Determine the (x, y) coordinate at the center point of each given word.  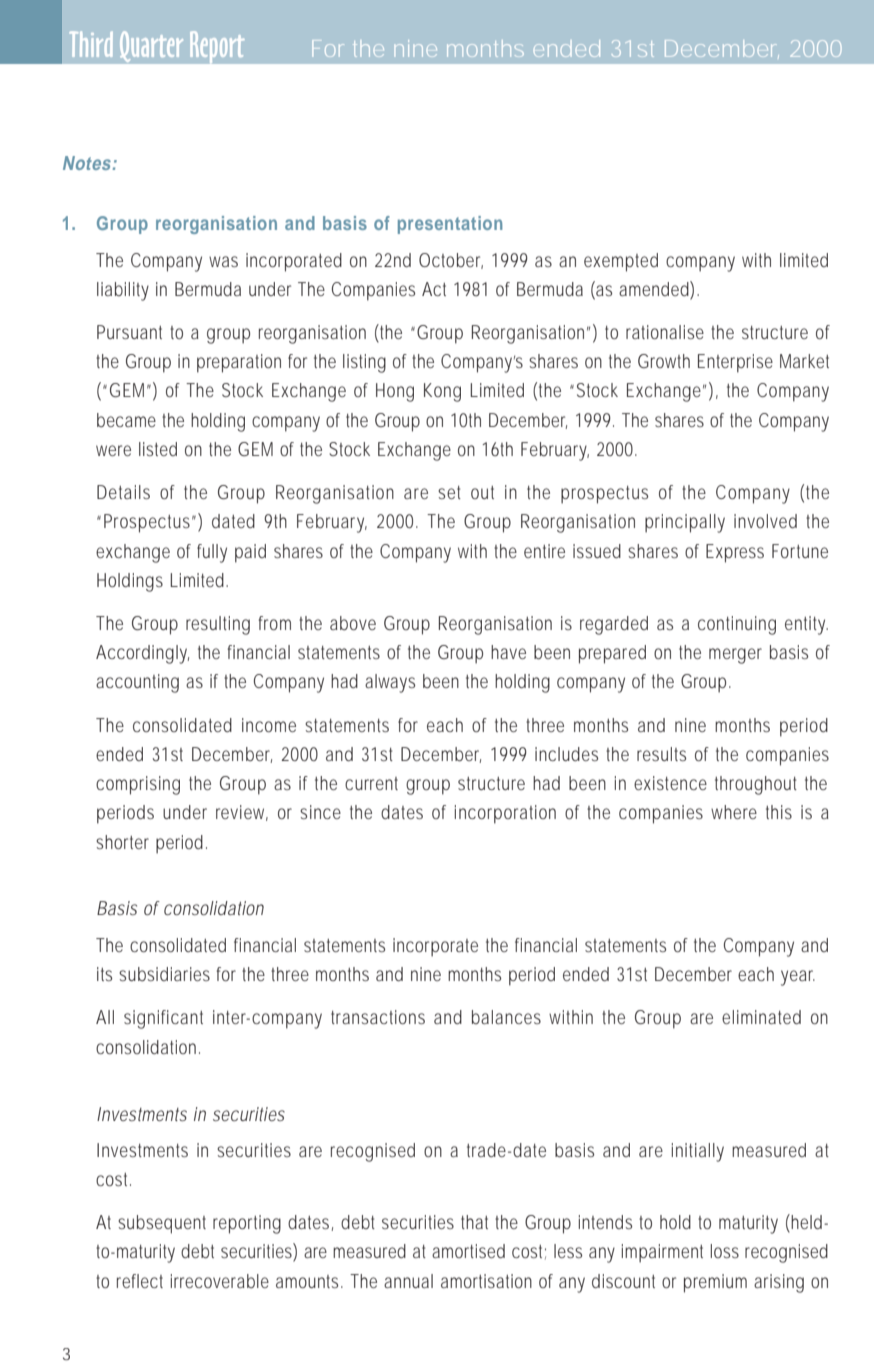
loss (725, 1251)
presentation (450, 225)
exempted (621, 262)
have (508, 652)
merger (735, 656)
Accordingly (142, 654)
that (474, 1222)
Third (91, 44)
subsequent (162, 1224)
